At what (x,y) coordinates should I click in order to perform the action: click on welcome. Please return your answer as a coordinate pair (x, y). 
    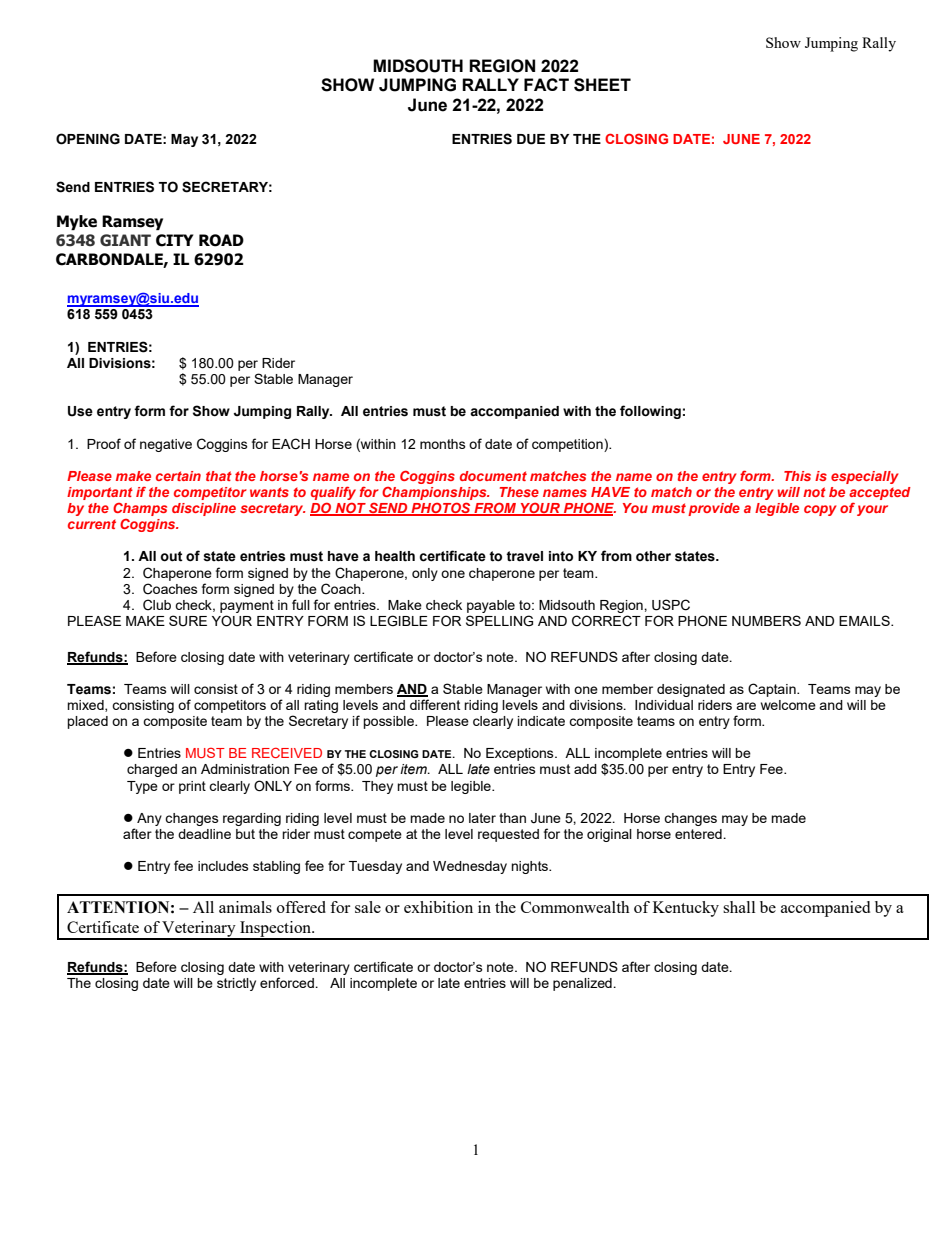
    Looking at the image, I should click on (788, 705).
